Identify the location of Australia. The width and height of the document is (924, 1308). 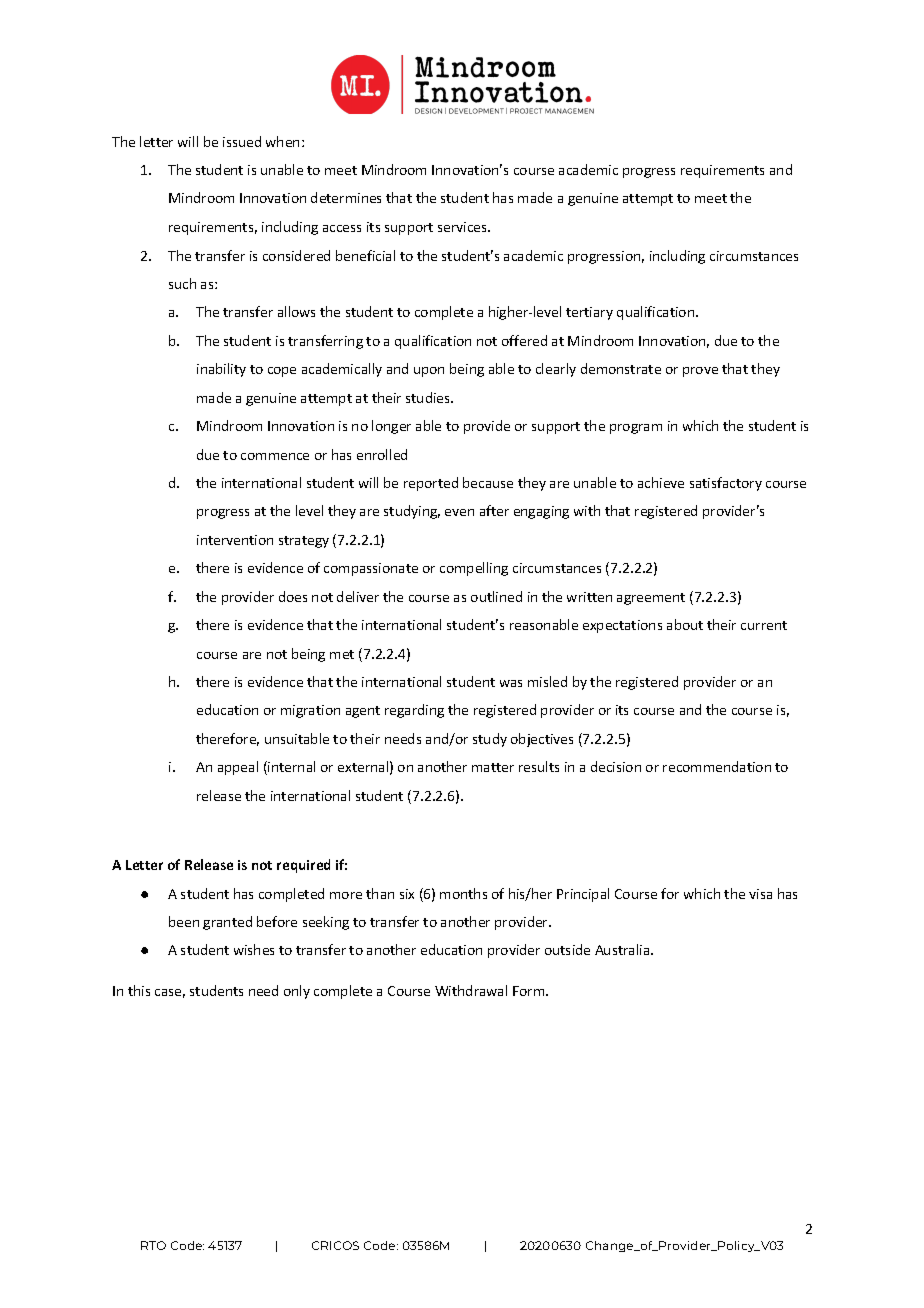
(623, 949).
